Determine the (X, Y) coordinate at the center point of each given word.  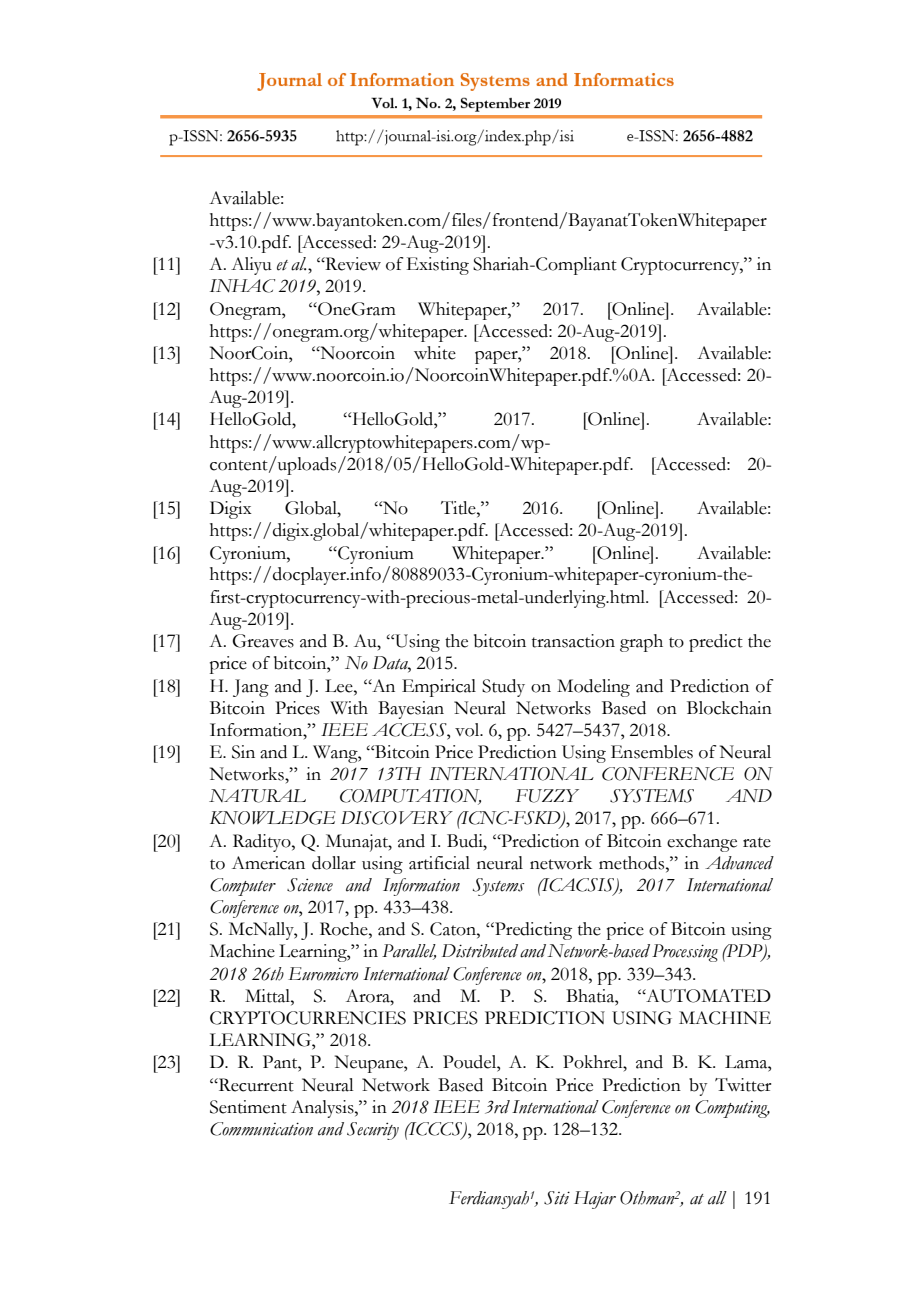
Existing (438, 266)
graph (641, 643)
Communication (261, 1129)
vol (468, 730)
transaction (573, 641)
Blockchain (729, 708)
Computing (732, 1109)
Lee (340, 686)
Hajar (595, 1200)
